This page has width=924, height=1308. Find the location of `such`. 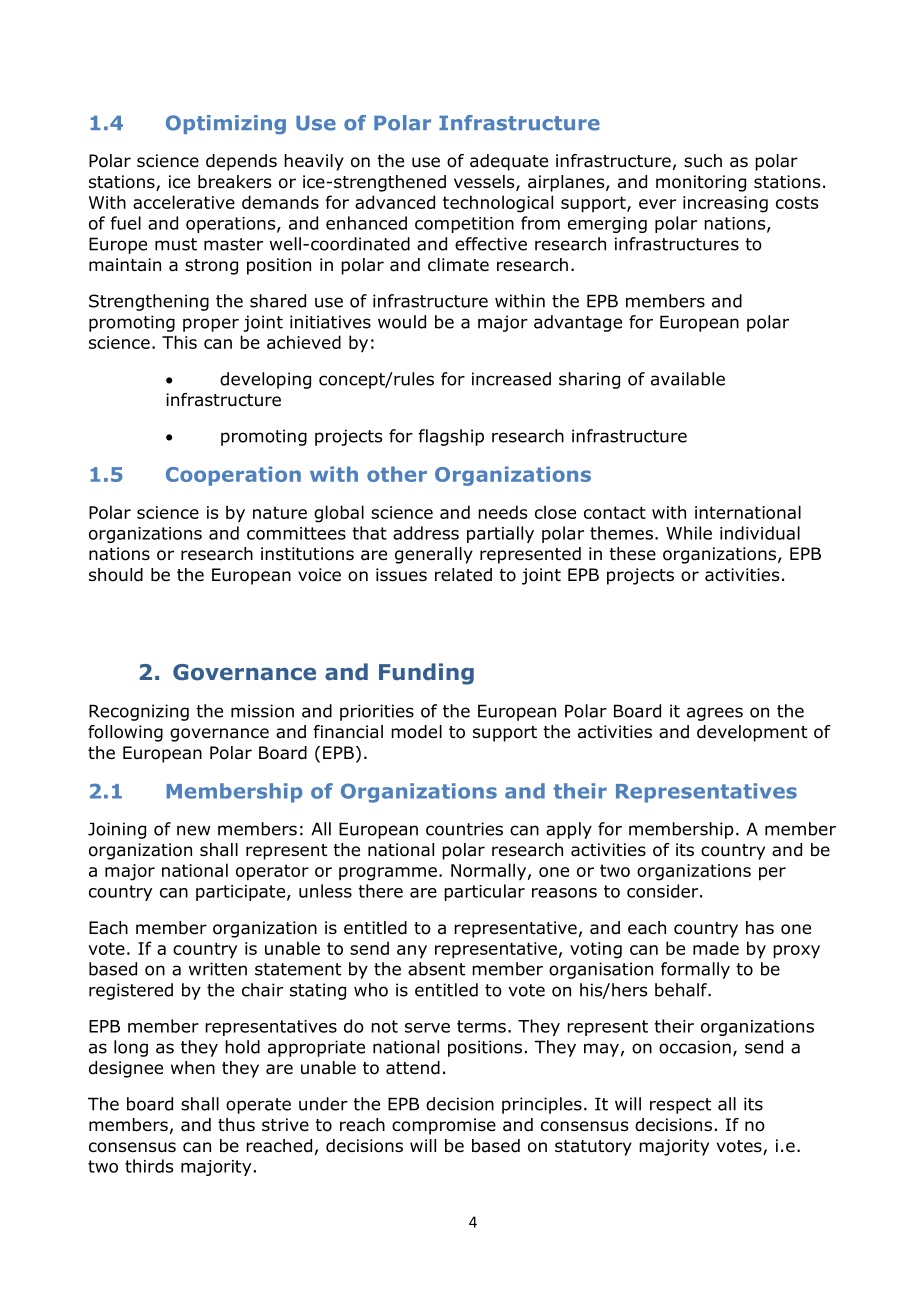

such is located at coordinates (703, 161).
